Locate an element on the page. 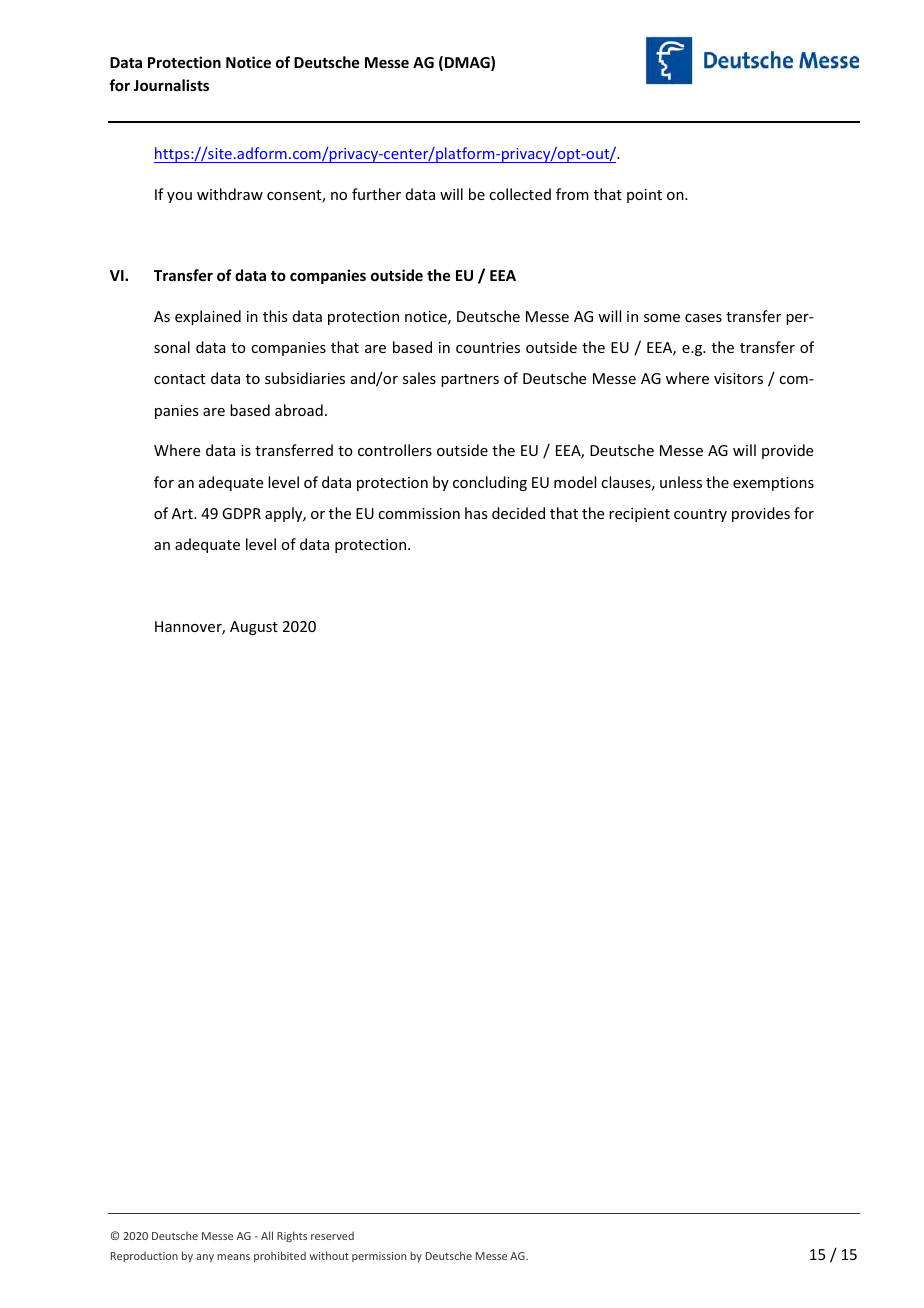 This image has height=1308, width=924. has is located at coordinates (476, 513).
